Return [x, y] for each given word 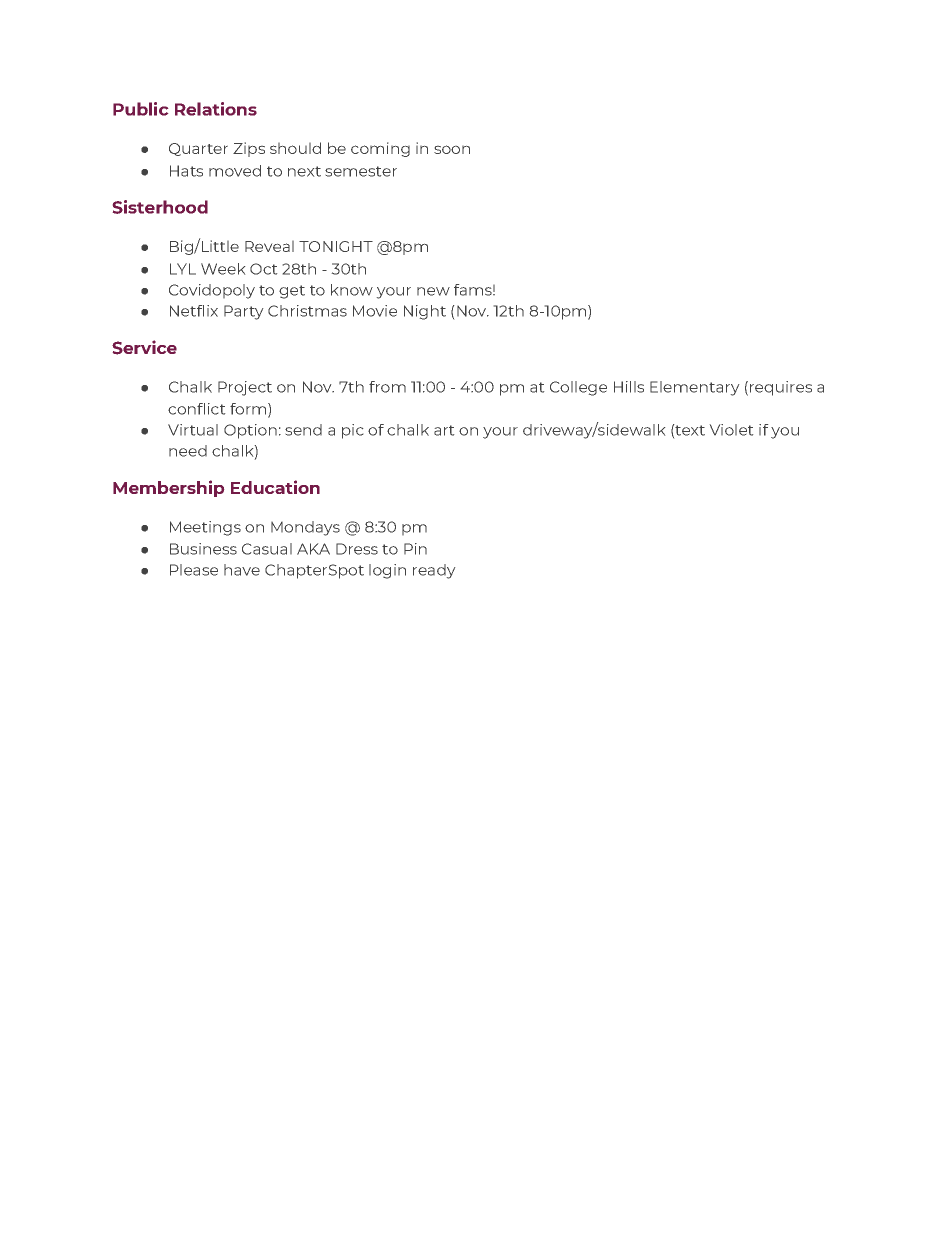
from [387, 387]
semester [361, 171]
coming [380, 149]
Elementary [694, 388]
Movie [375, 311]
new [433, 291]
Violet [731, 430]
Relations [216, 109]
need [188, 451]
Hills [629, 387]
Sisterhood [160, 207]
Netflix [194, 311]
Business [203, 549]
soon [452, 149]
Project [245, 388]
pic [352, 431]
